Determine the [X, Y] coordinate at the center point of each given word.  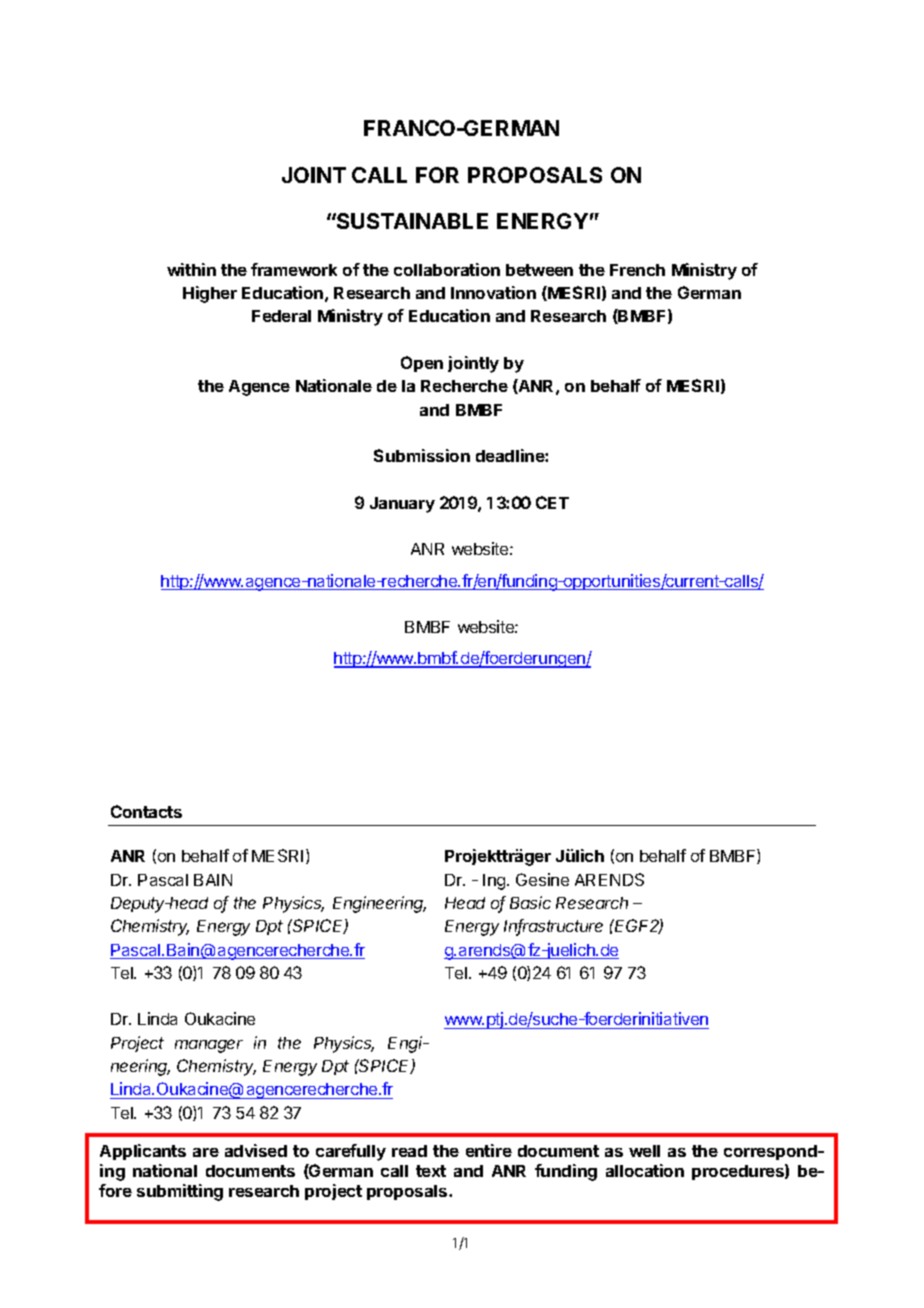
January [402, 505]
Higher [210, 294]
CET [552, 502]
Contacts [146, 811]
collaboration [447, 269]
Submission [422, 455]
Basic [530, 902]
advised [256, 1150]
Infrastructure [553, 927]
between [539, 270]
